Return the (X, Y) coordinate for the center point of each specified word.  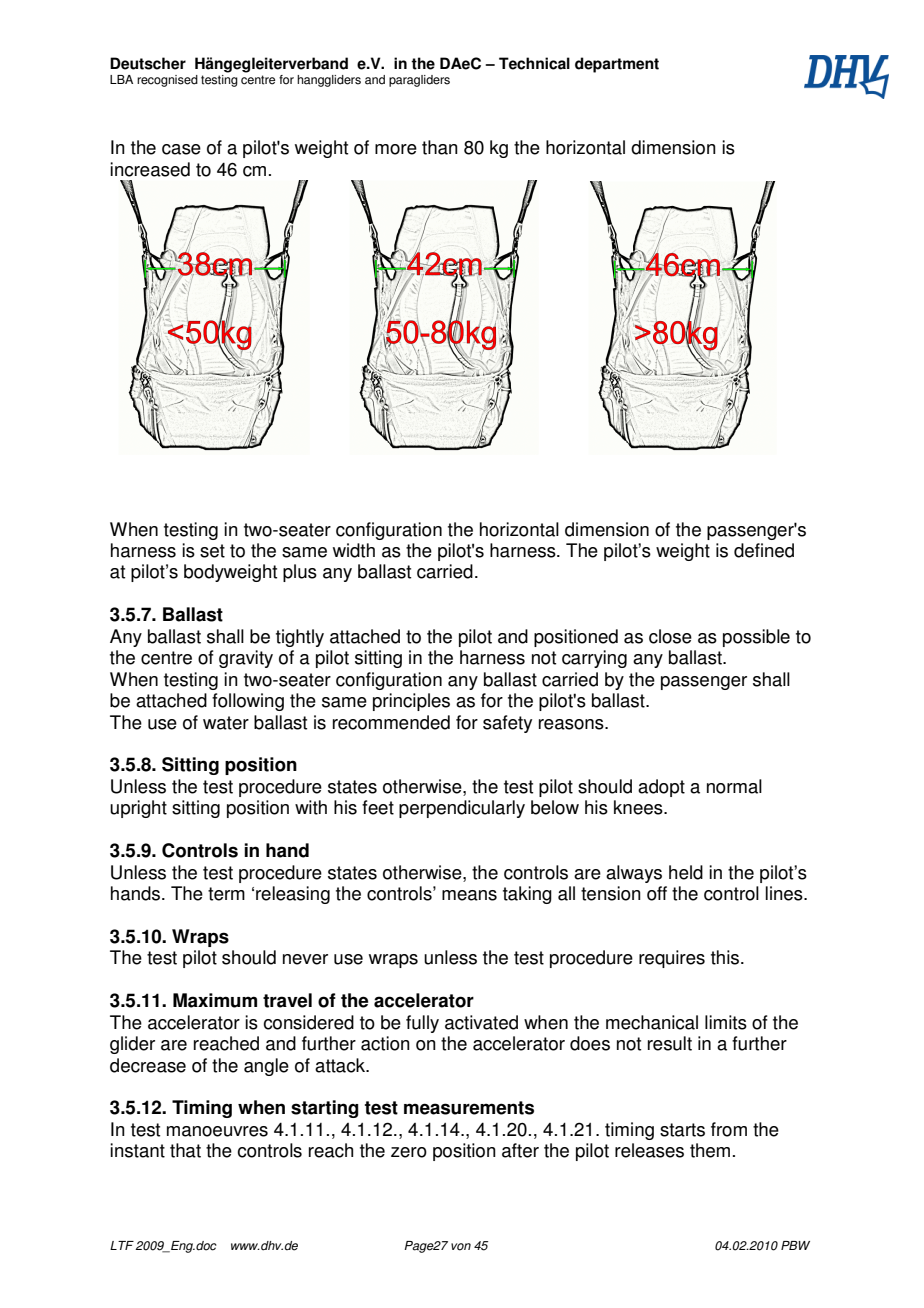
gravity (246, 659)
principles (411, 702)
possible (756, 638)
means (469, 895)
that (185, 1150)
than (440, 147)
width (354, 550)
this (726, 957)
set (212, 551)
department (617, 65)
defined (764, 550)
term (226, 894)
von (461, 1247)
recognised (167, 81)
